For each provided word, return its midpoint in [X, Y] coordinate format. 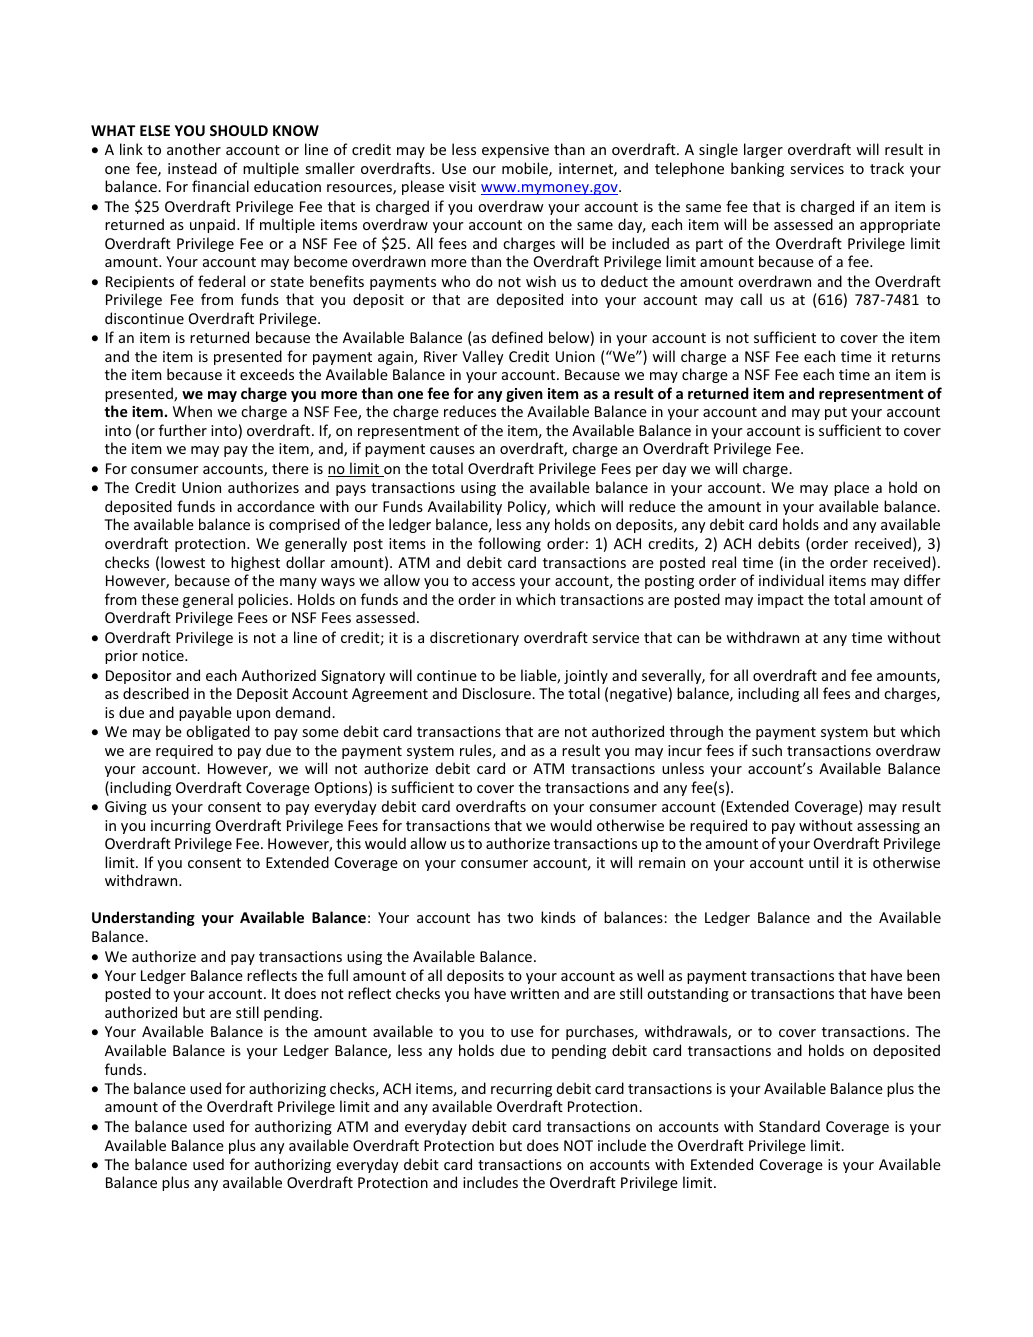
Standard [789, 1126]
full [338, 975]
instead [192, 168]
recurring [521, 1090]
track [887, 168]
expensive [515, 151]
